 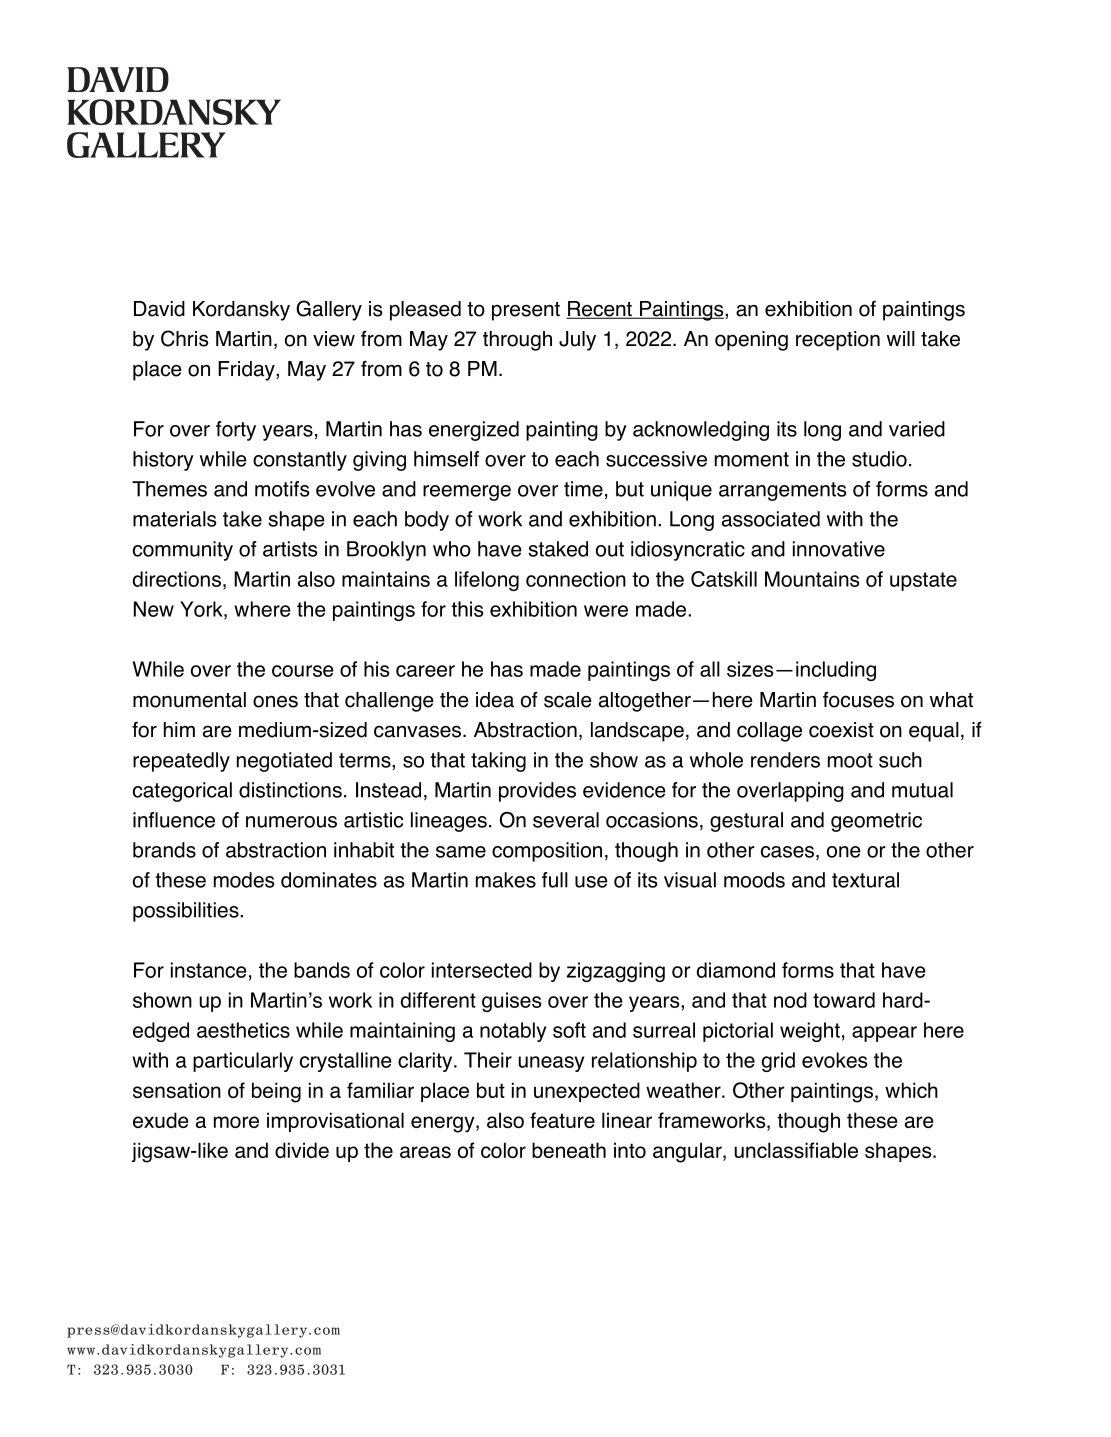 What do you see at coordinates (291, 822) in the screenshot?
I see `numerous` at bounding box center [291, 822].
